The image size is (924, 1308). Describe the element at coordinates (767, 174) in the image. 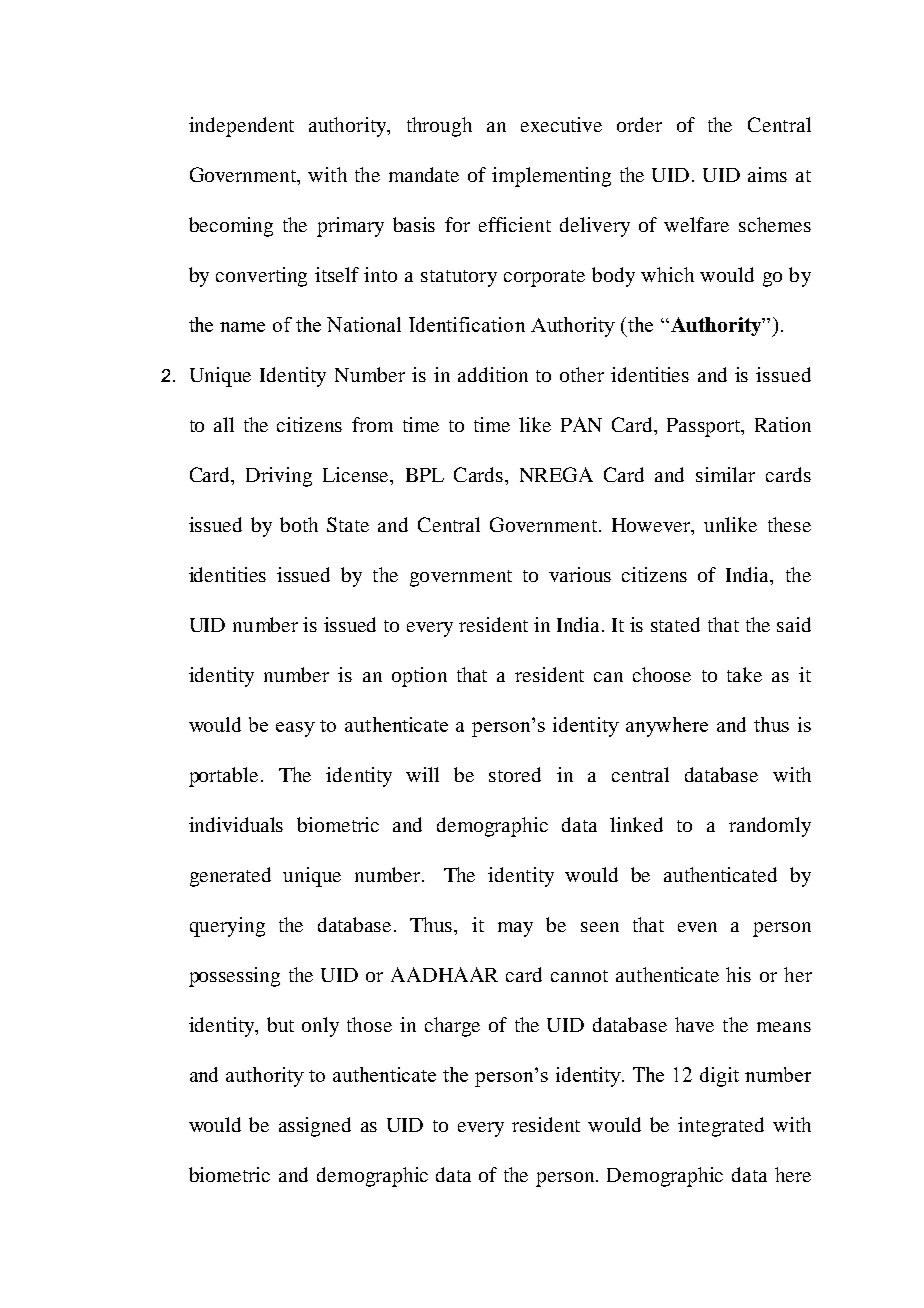

I see `aims` at that location.
